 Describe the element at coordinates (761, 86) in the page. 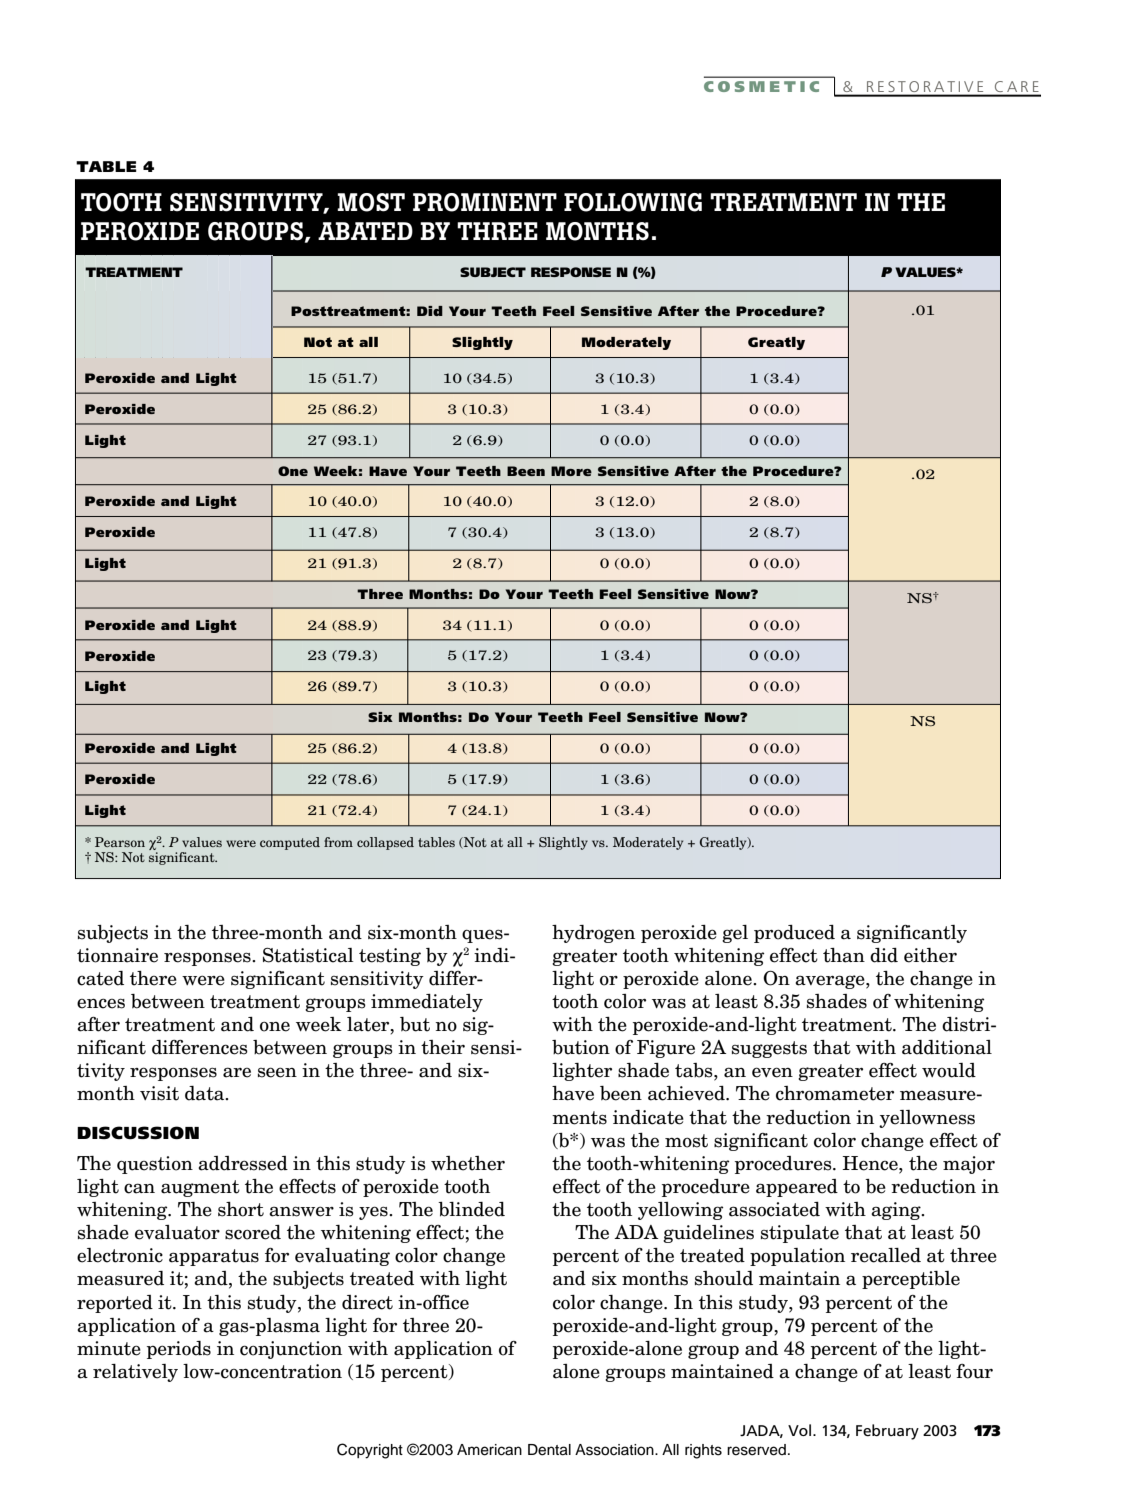

I see `COSMETIC` at that location.
